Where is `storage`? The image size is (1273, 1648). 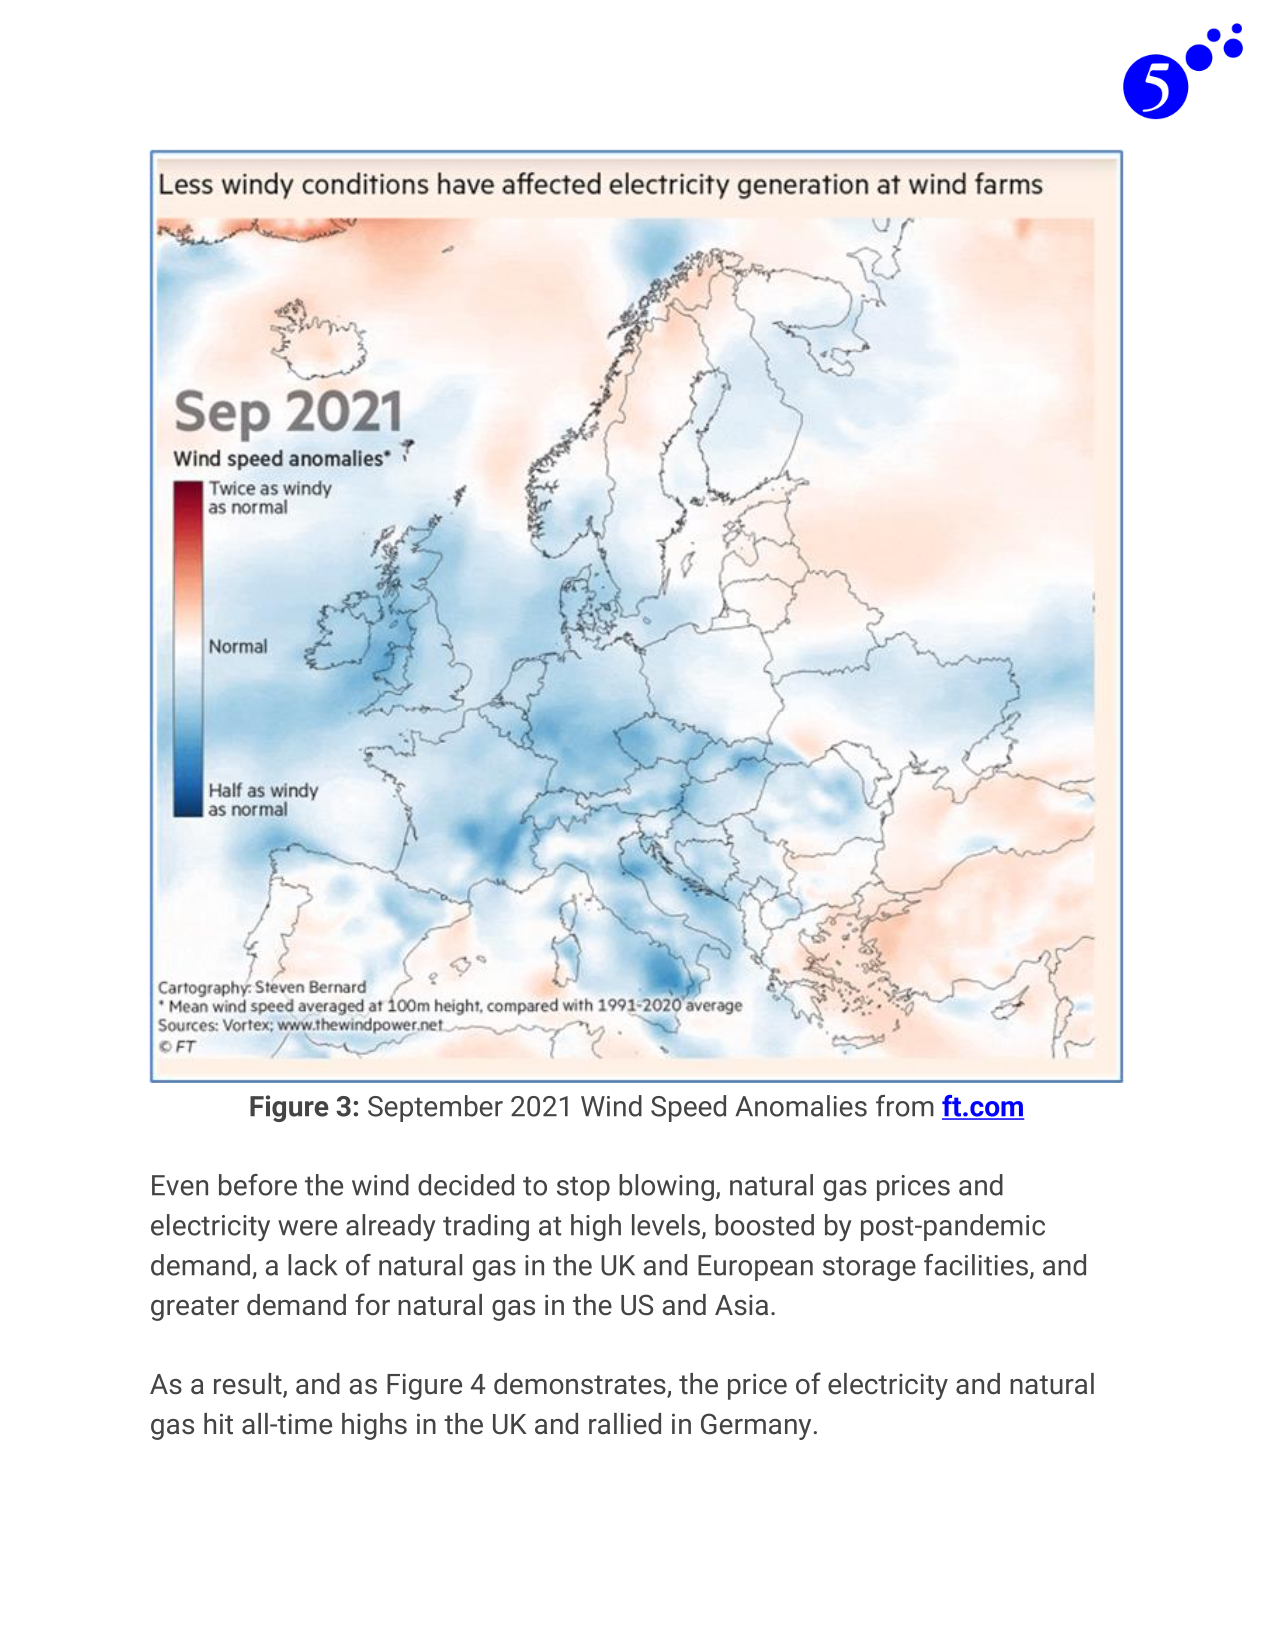
storage is located at coordinates (869, 1268).
